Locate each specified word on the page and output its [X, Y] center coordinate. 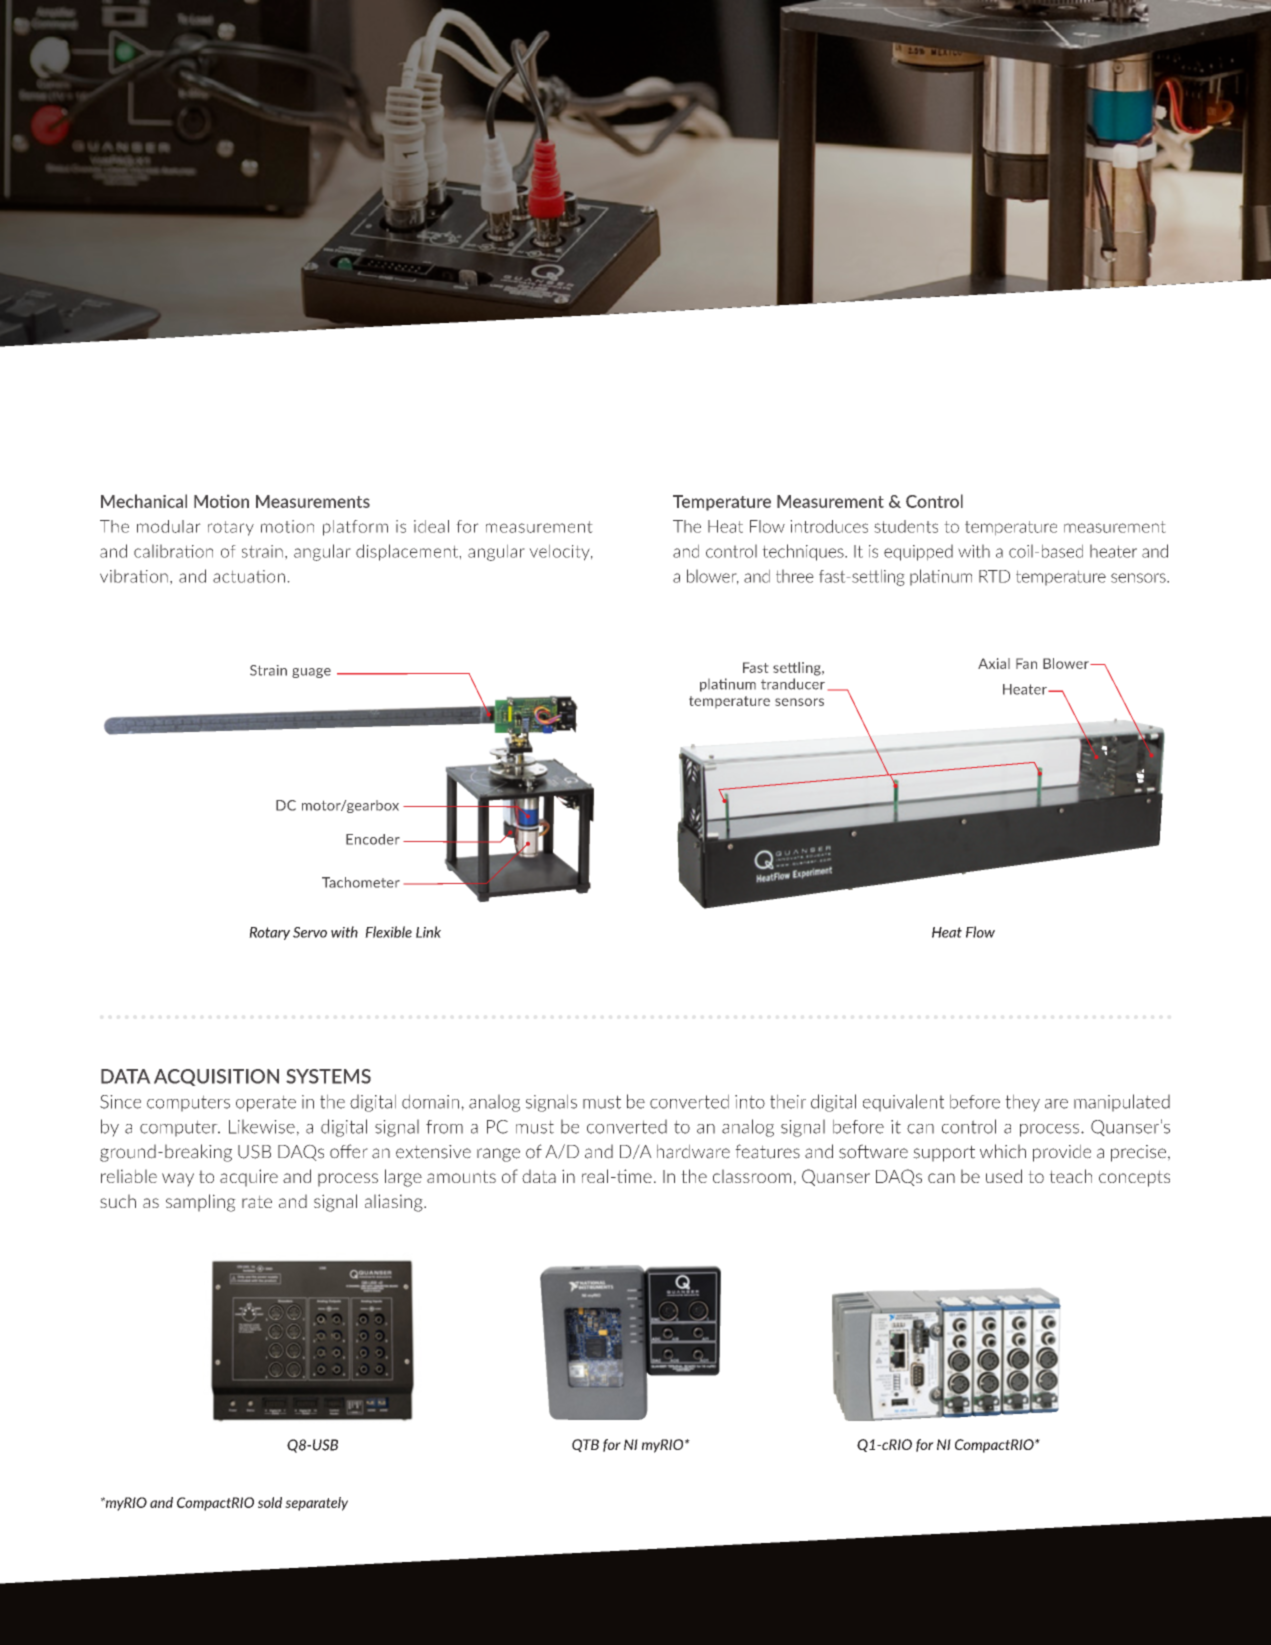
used [1004, 1176]
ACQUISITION [216, 1077]
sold [270, 1502]
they [1022, 1103]
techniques [804, 552]
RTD [994, 576]
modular [169, 526]
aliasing [395, 1203]
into [750, 1102]
